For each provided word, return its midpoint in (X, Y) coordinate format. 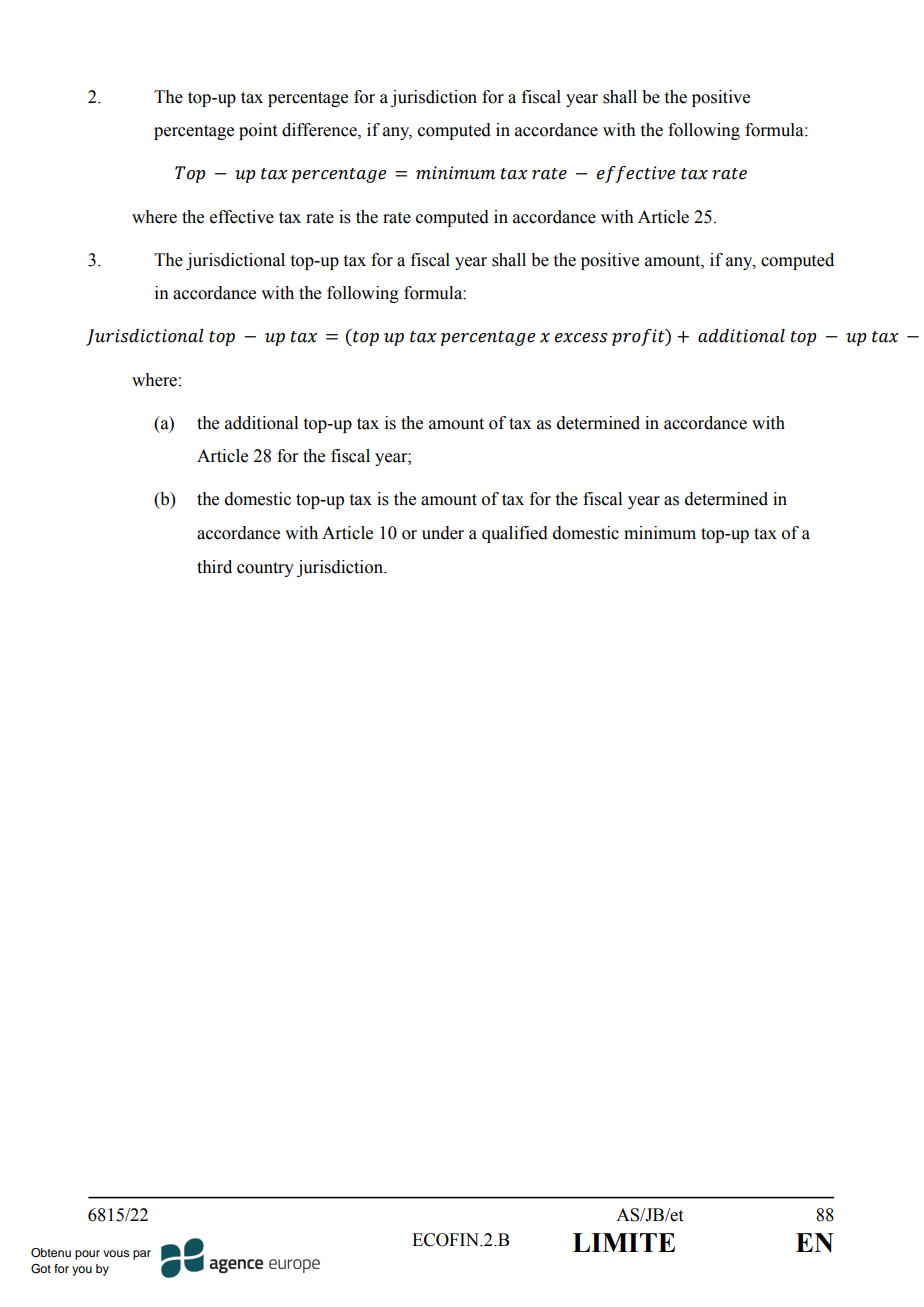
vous (116, 1253)
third (214, 567)
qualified (515, 534)
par (142, 1255)
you (82, 1271)
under (443, 533)
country (265, 569)
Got (41, 1269)
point (258, 131)
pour (87, 1255)
